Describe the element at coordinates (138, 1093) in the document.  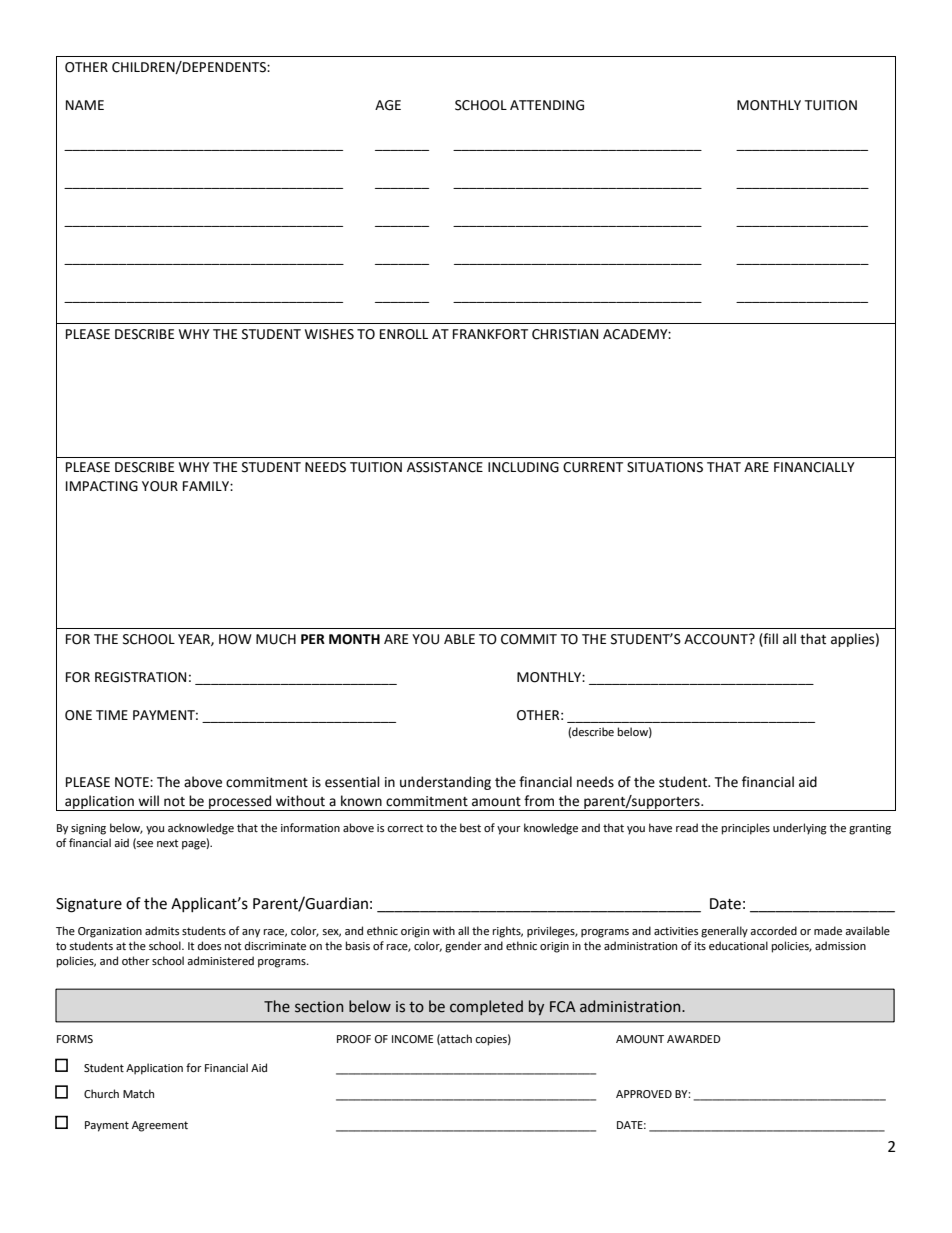
I see `Match` at that location.
